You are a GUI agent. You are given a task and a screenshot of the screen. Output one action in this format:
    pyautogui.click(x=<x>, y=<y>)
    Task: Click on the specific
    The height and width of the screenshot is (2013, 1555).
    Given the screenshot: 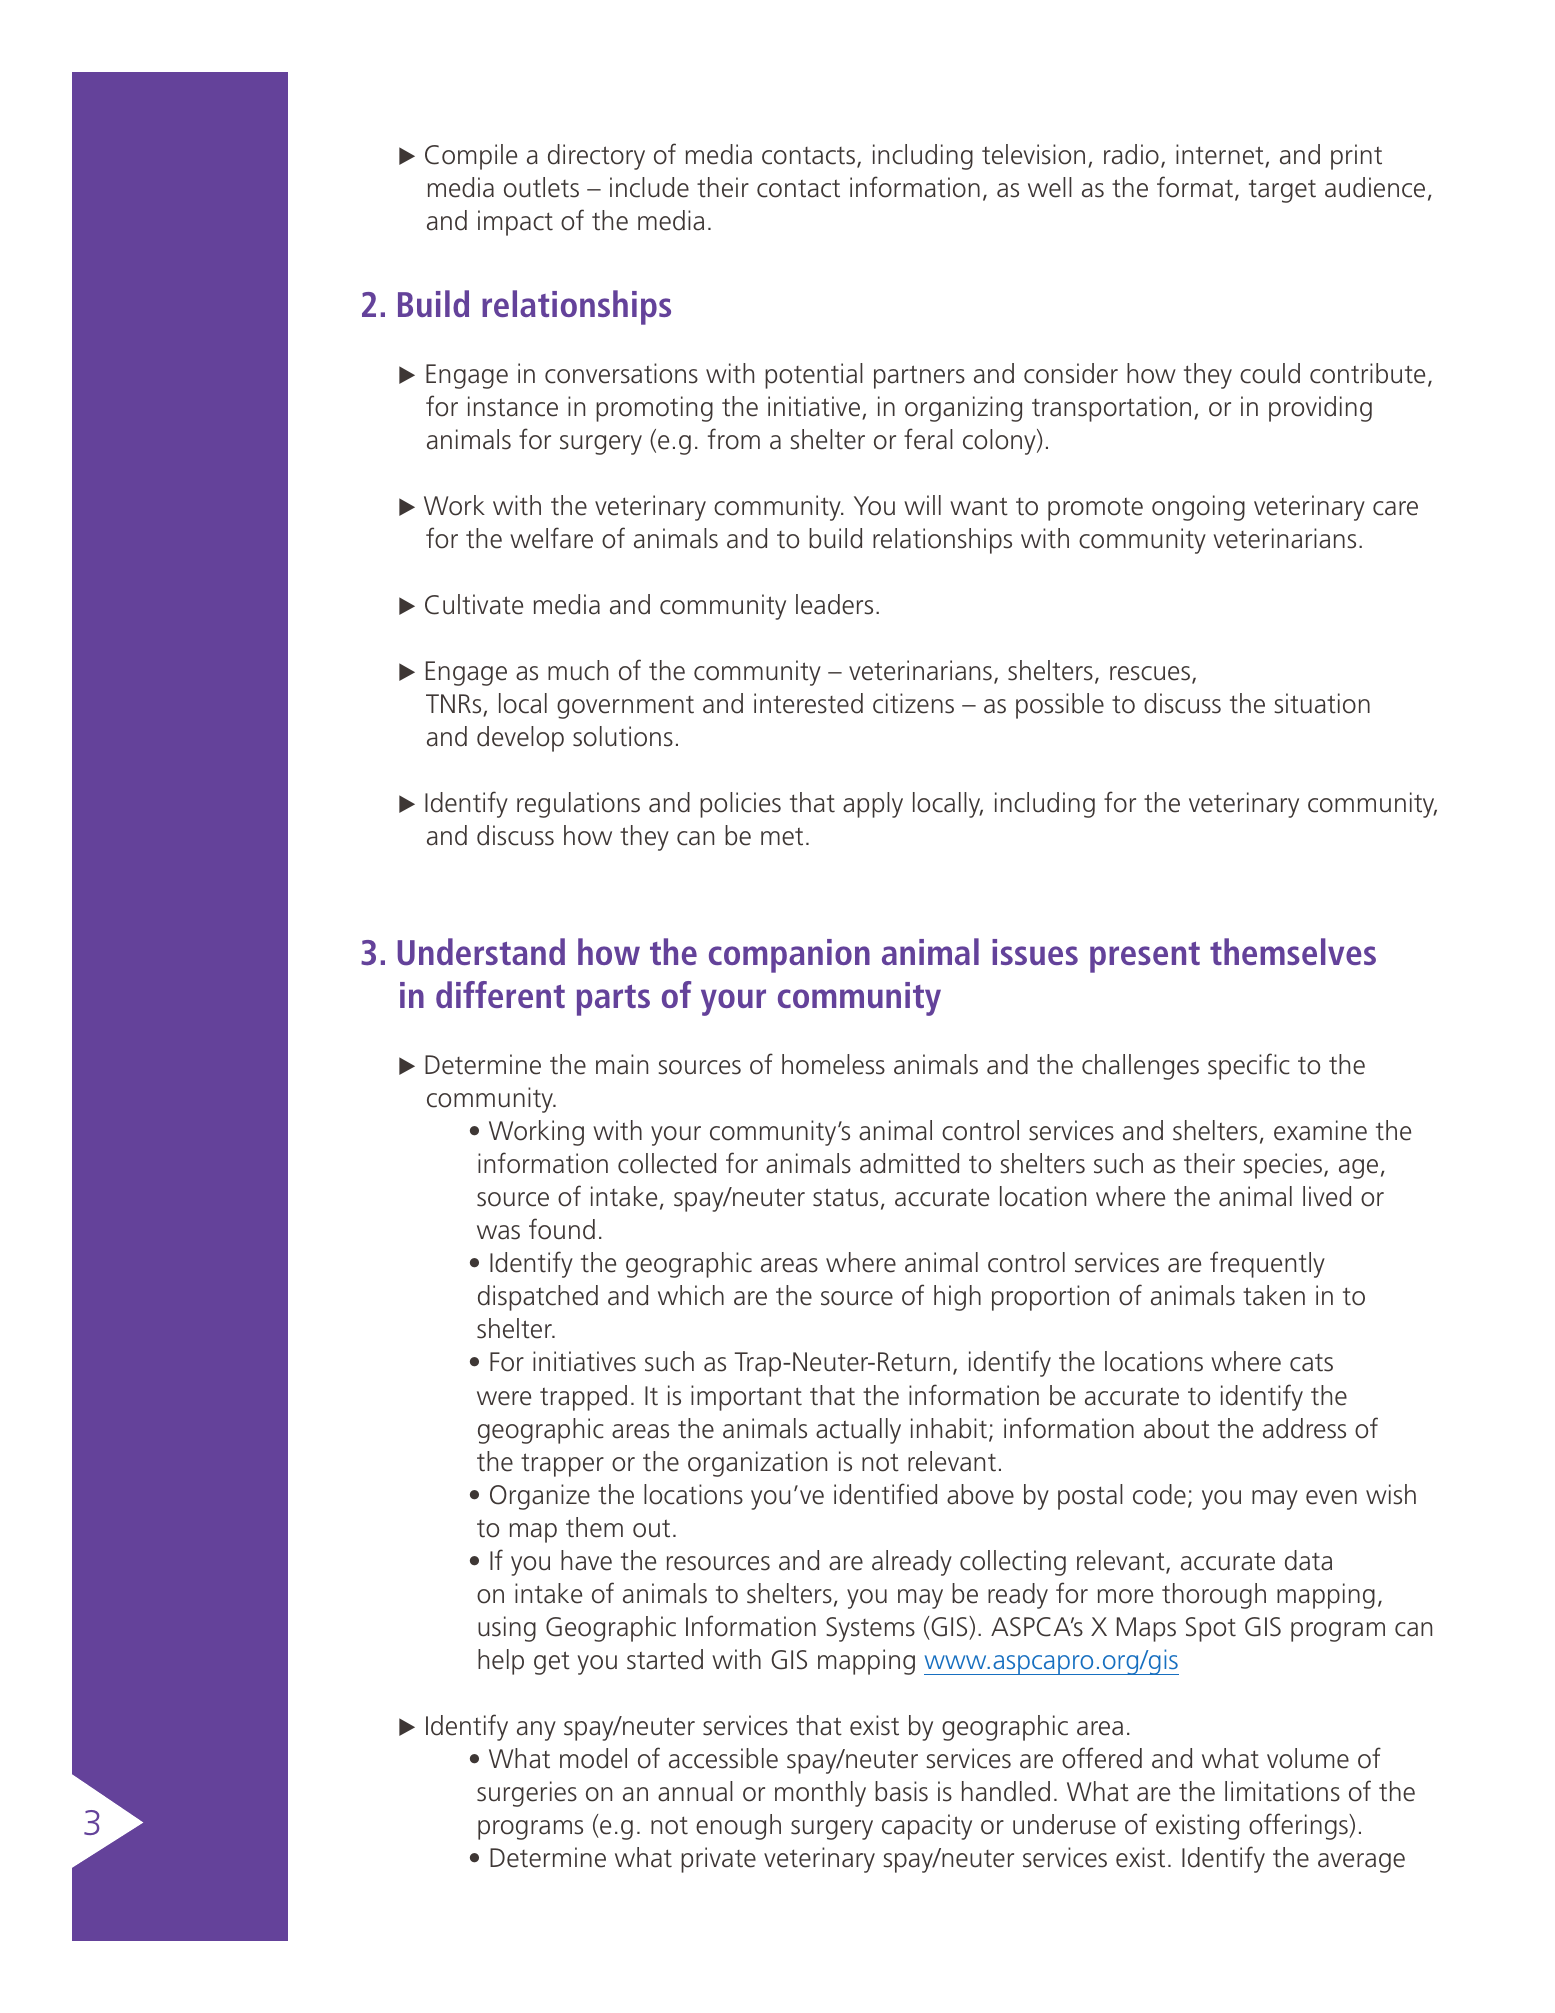 What is the action you would take?
    pyautogui.click(x=1249, y=1066)
